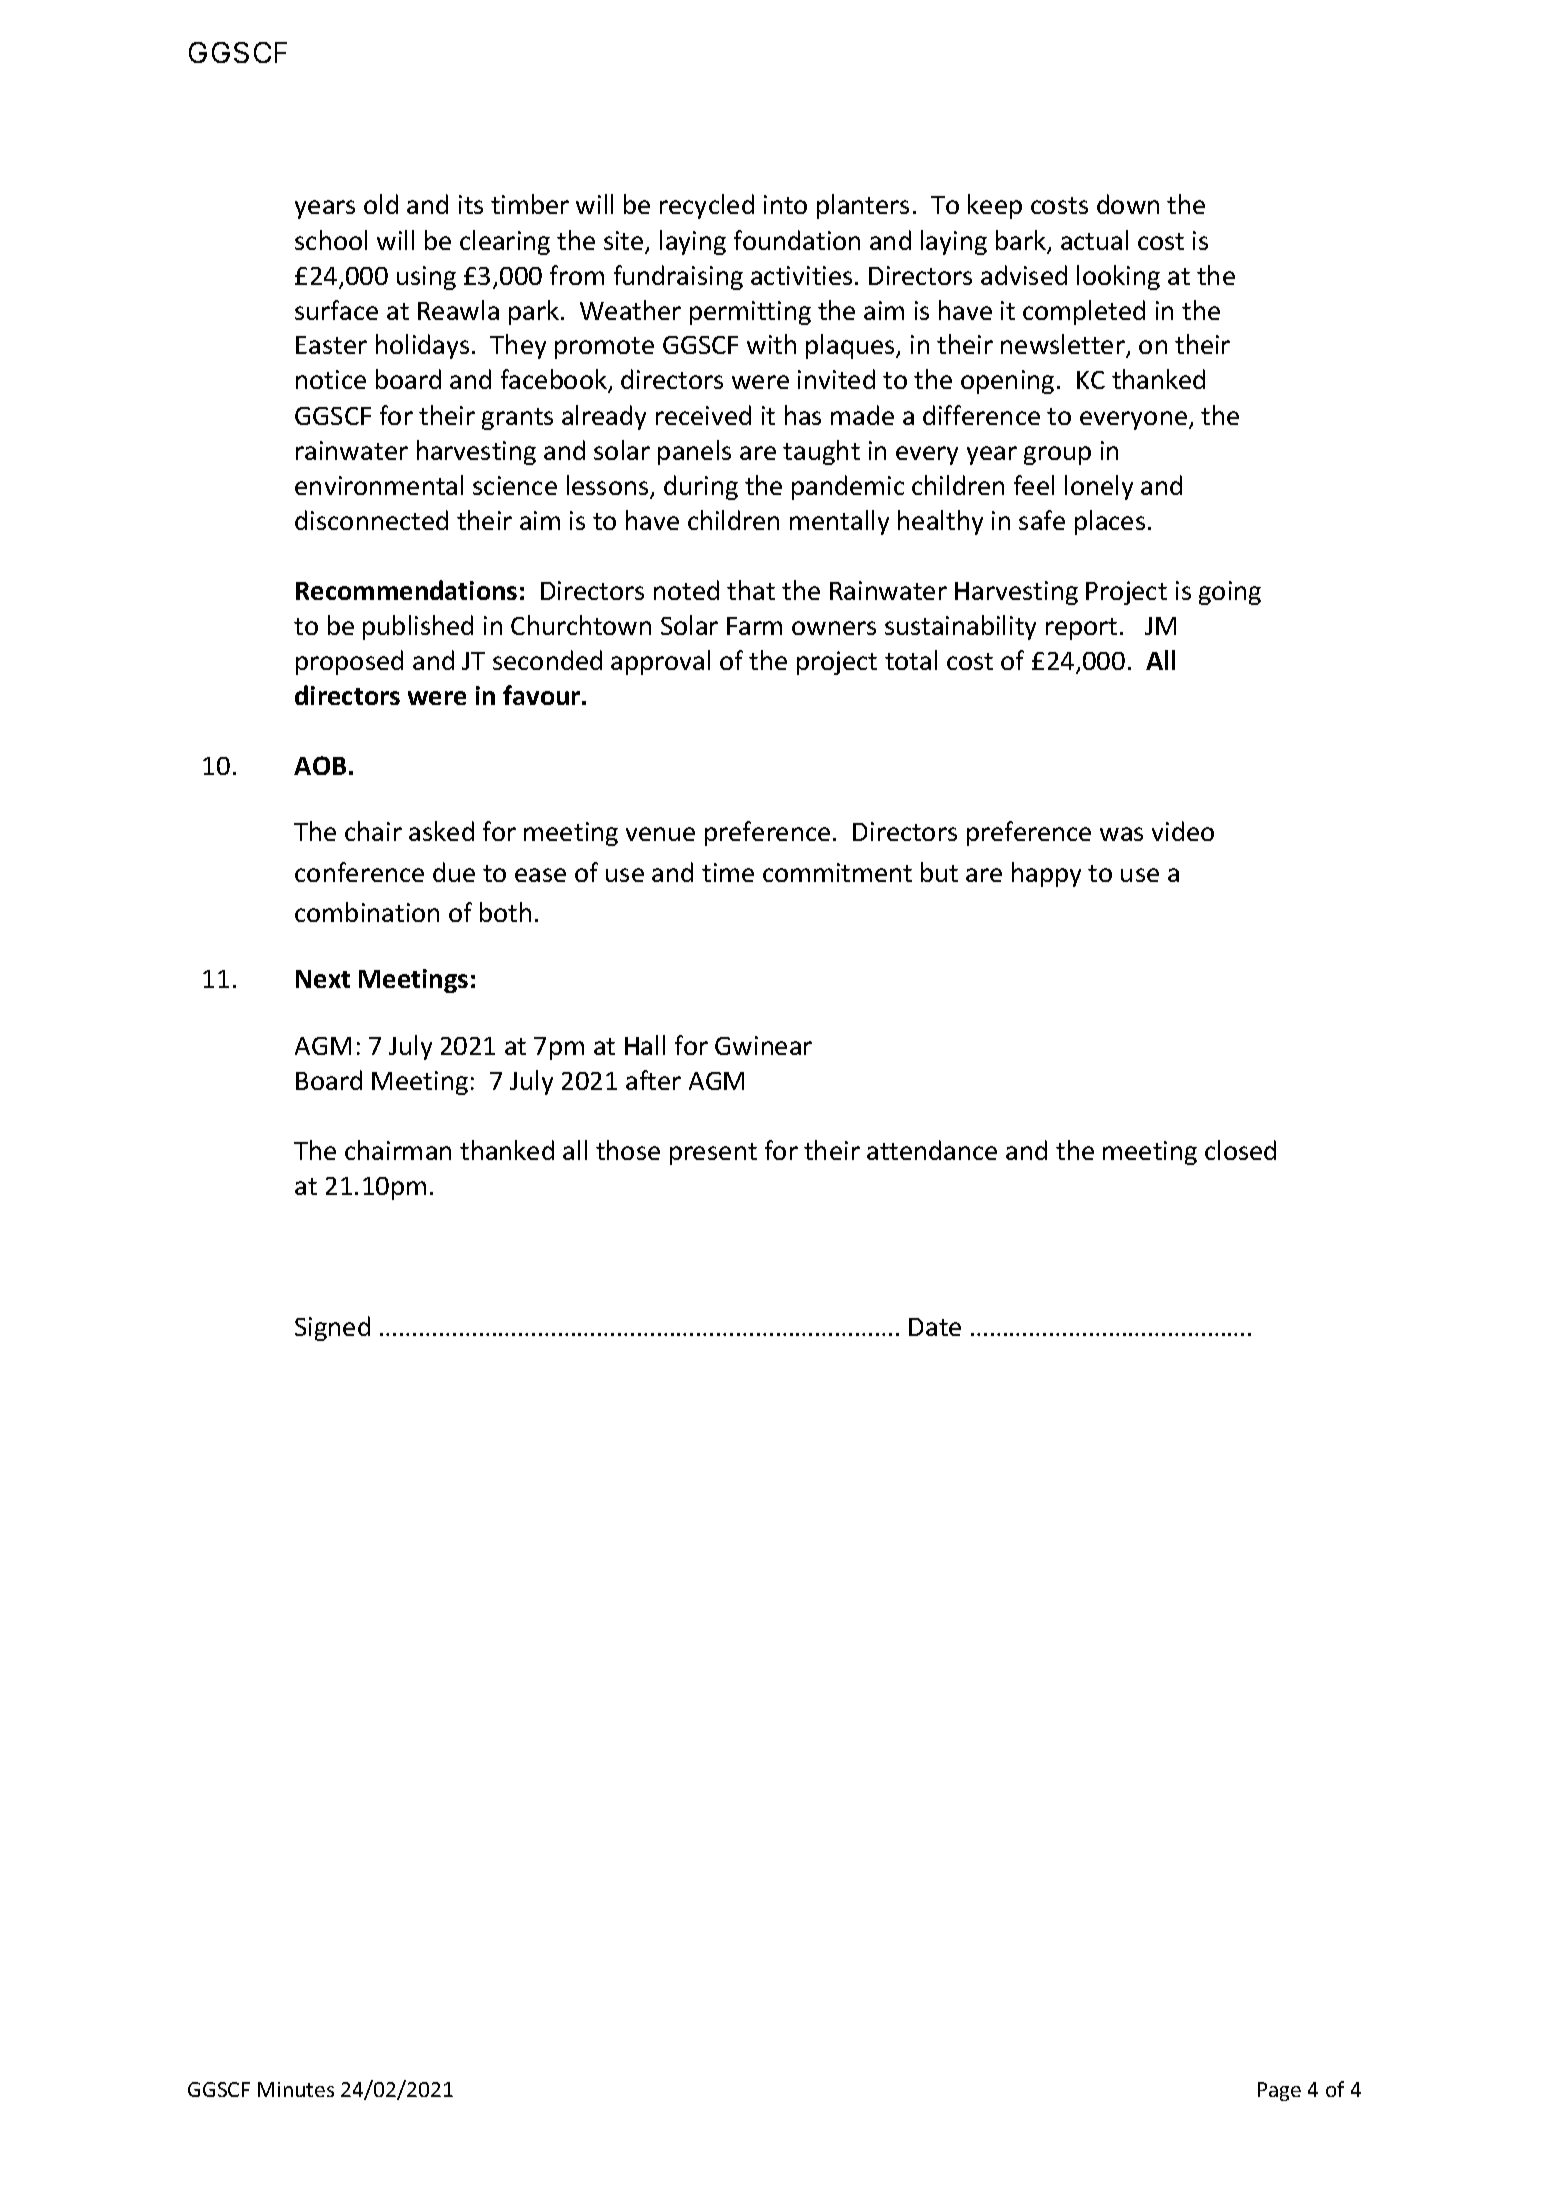 The height and width of the screenshot is (2196, 1552). Describe the element at coordinates (332, 1328) in the screenshot. I see `Signed` at that location.
